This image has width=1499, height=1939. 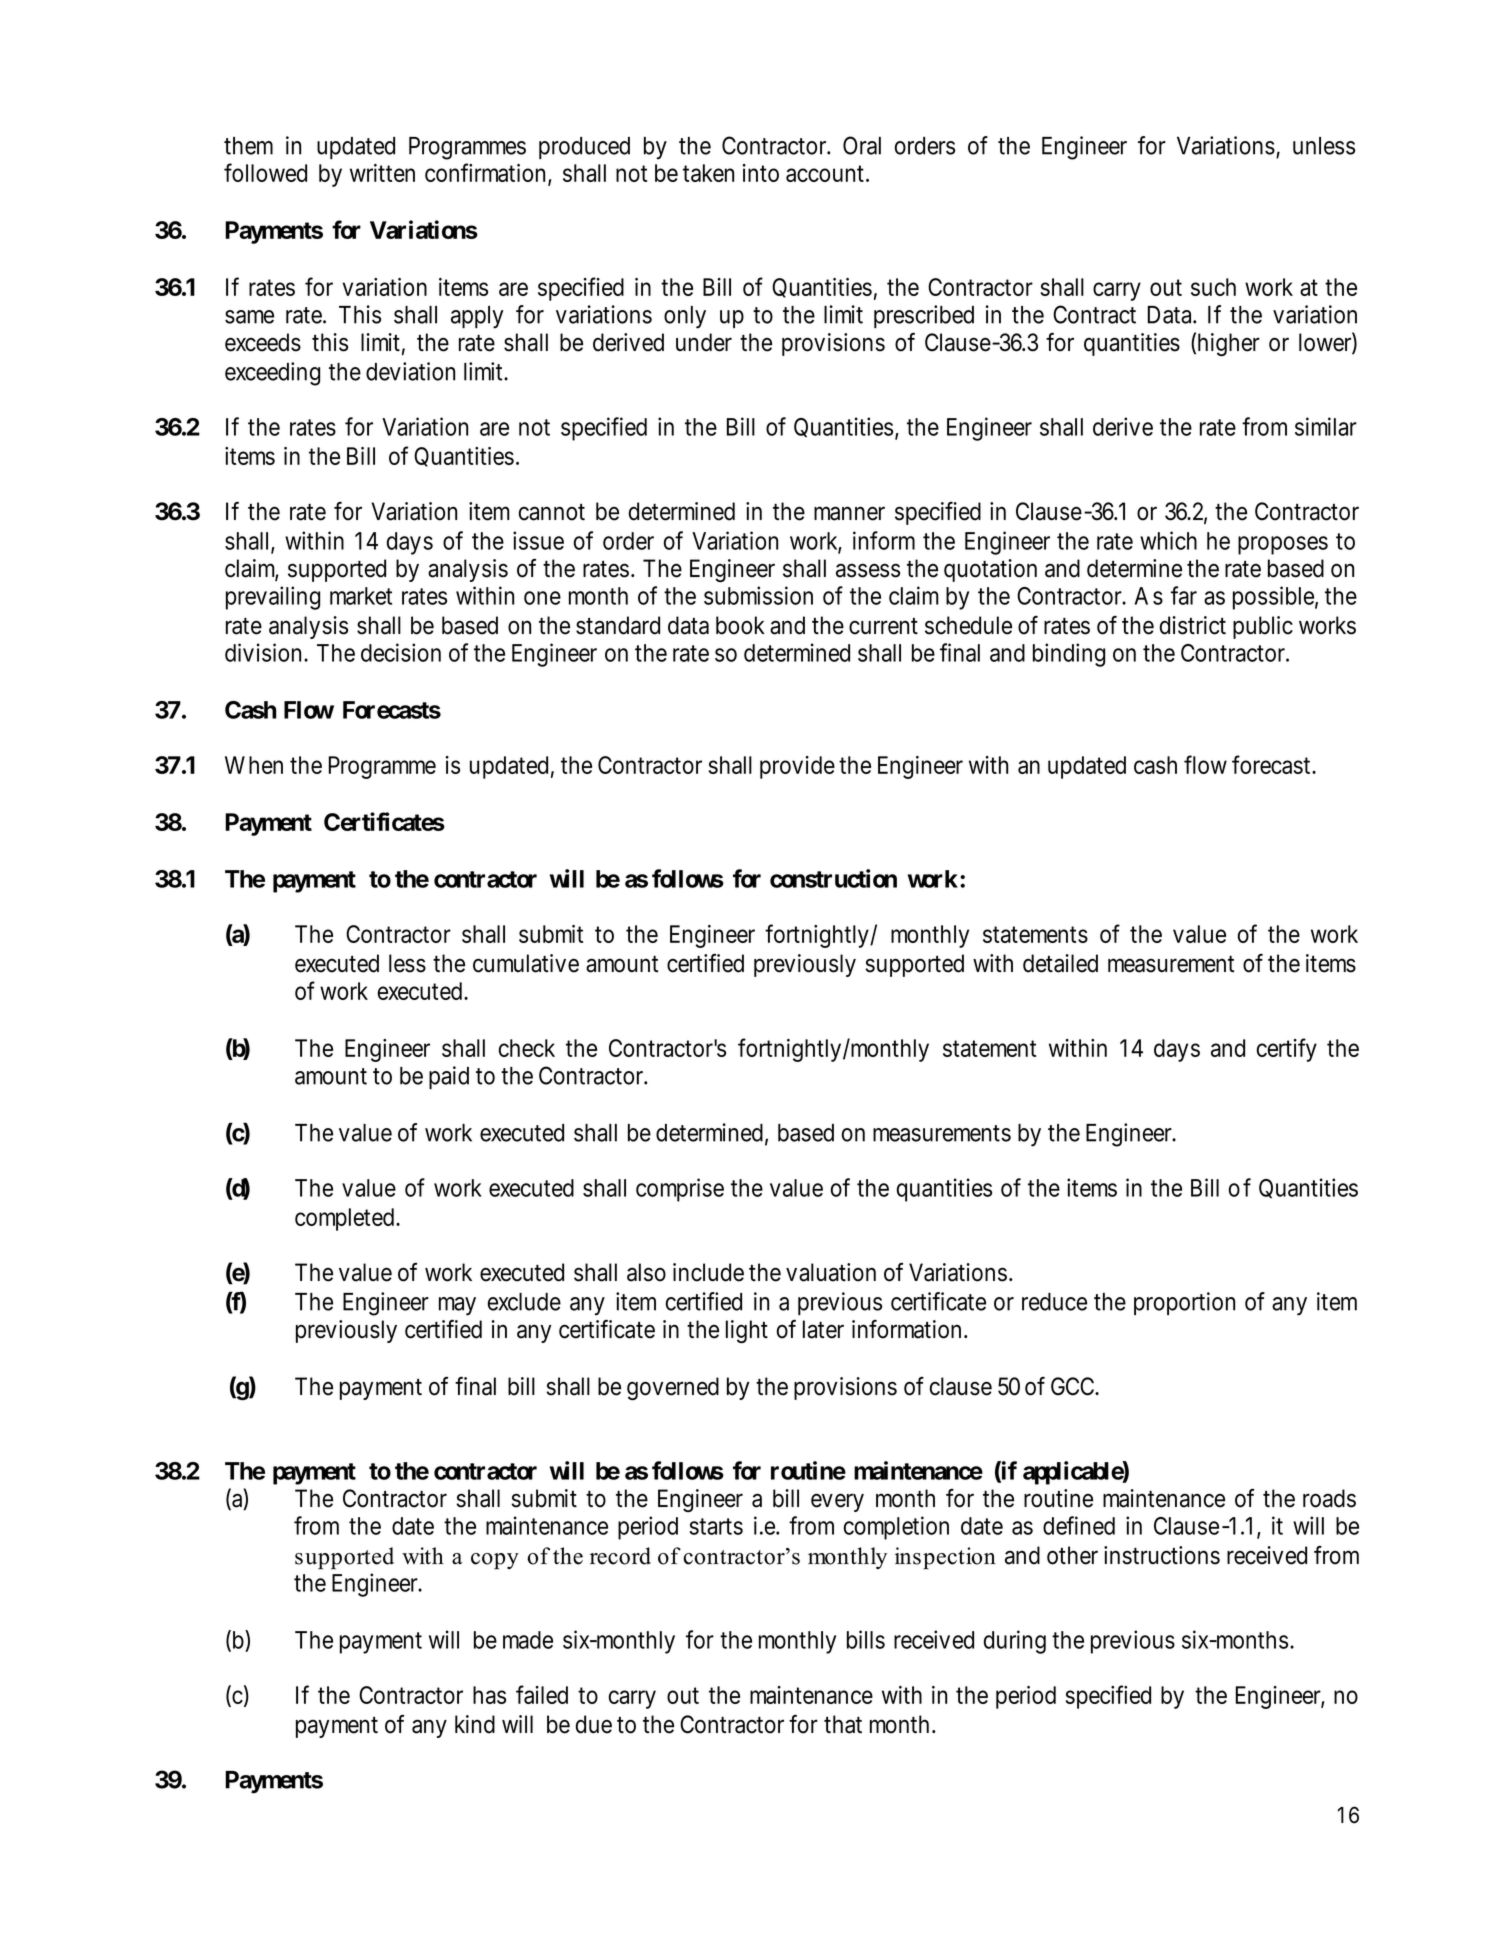 What do you see at coordinates (1168, 540) in the image?
I see `which` at bounding box center [1168, 540].
